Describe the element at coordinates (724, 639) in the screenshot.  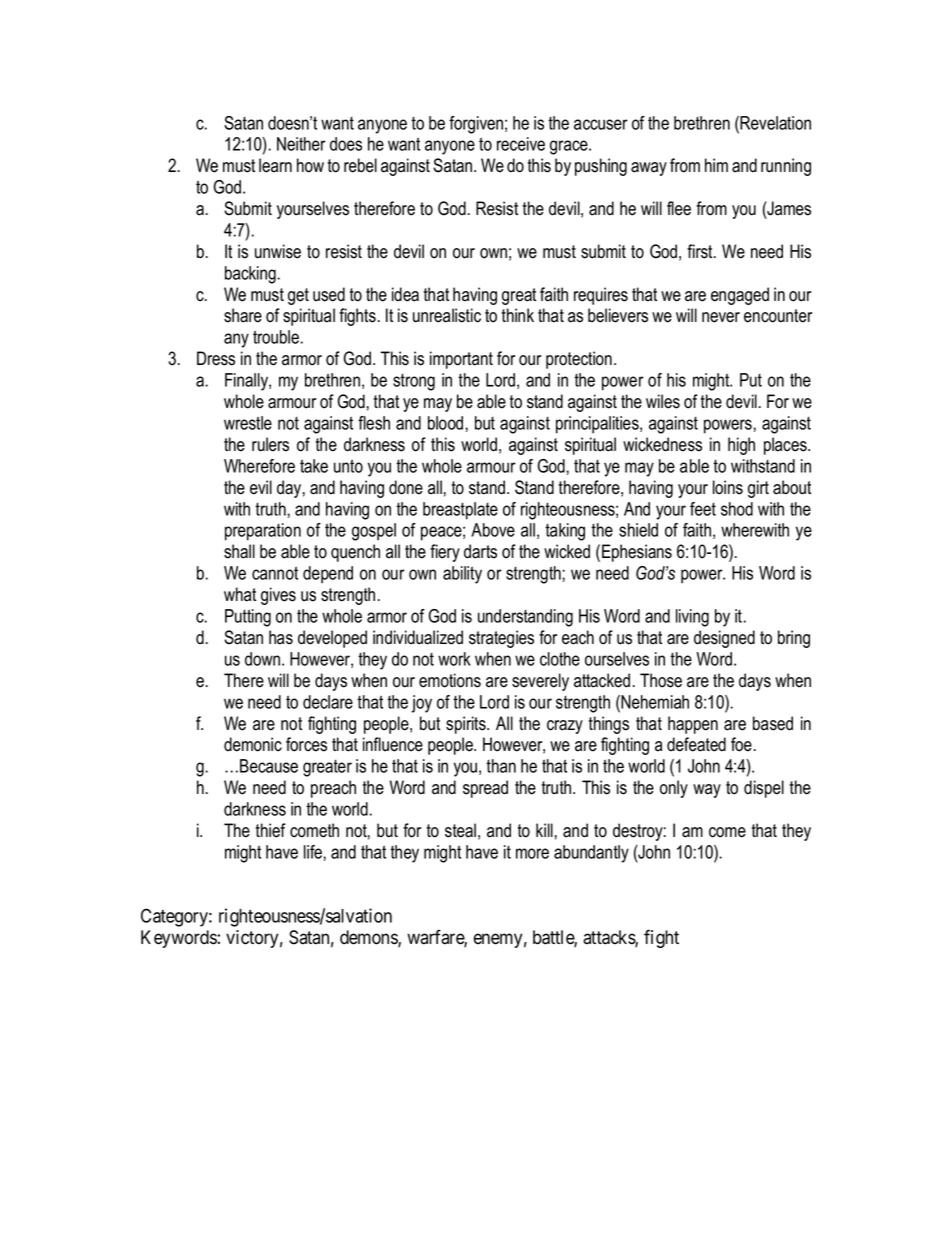
I see `designed` at that location.
